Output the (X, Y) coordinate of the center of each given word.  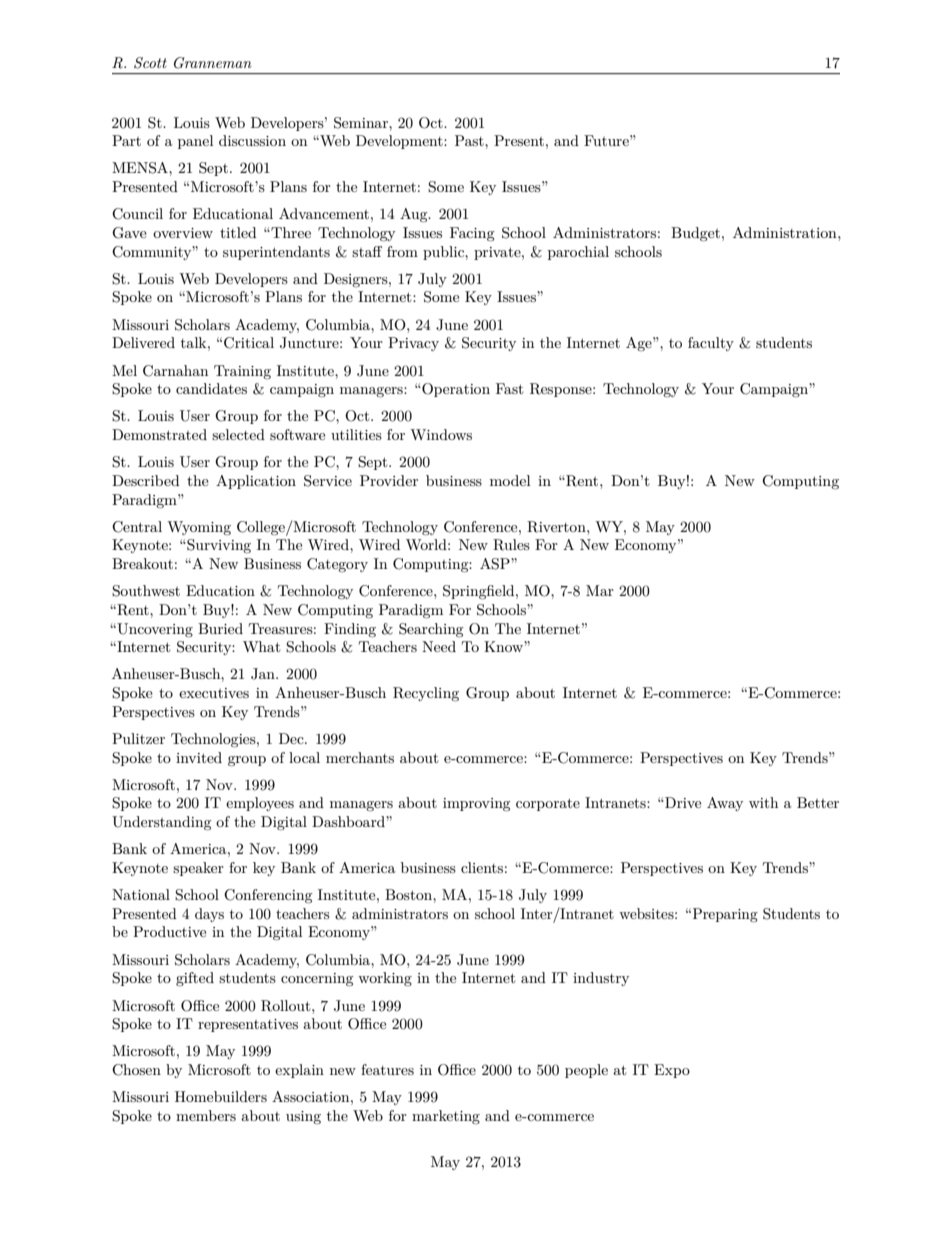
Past (470, 140)
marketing (446, 1117)
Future (607, 140)
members (206, 1115)
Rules (511, 545)
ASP (496, 564)
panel (195, 142)
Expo (672, 1071)
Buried (220, 628)
